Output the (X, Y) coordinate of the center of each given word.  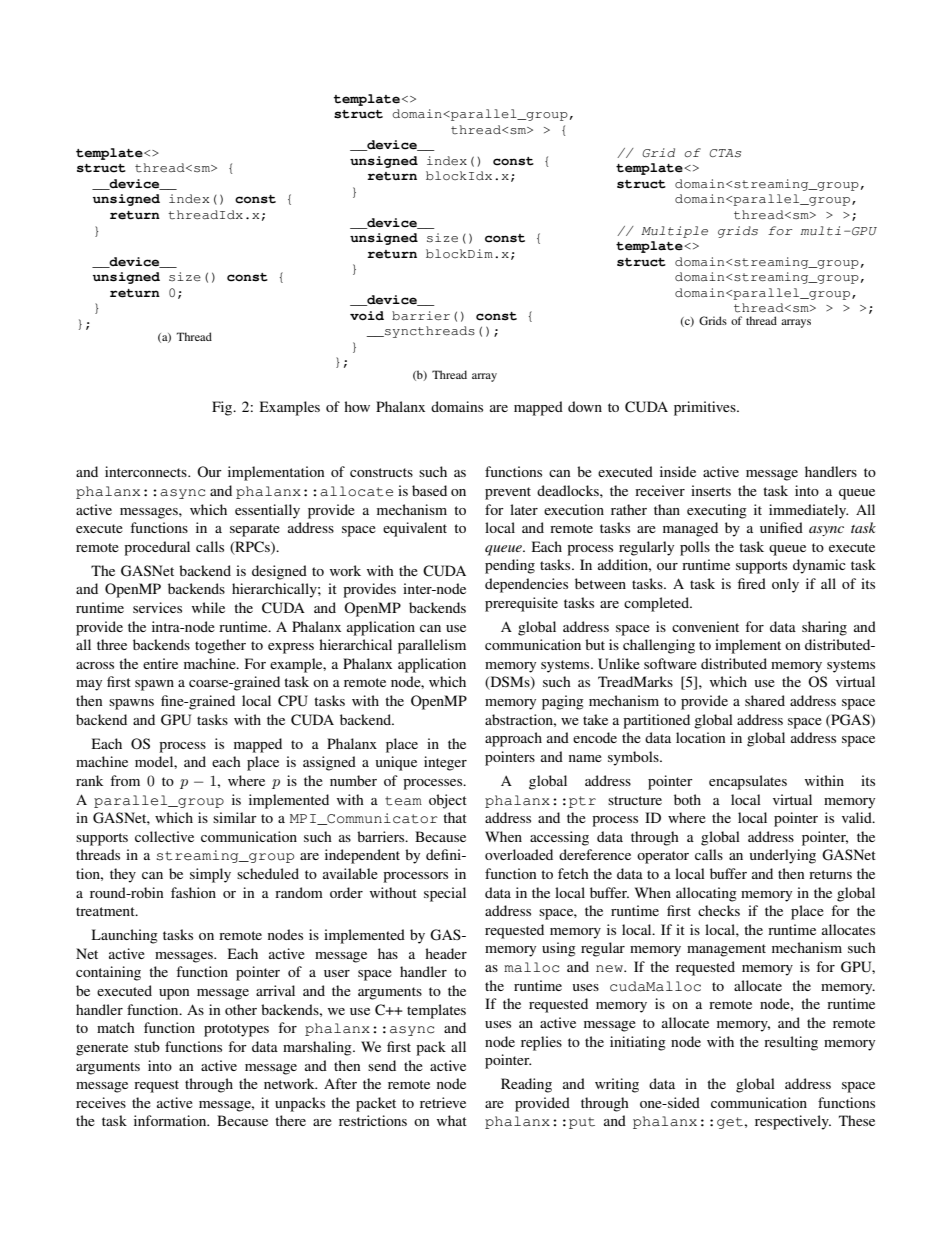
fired (752, 583)
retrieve (443, 1102)
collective (164, 836)
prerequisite (521, 604)
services (157, 607)
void (367, 315)
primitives (706, 408)
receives (101, 1102)
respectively (793, 1122)
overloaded (519, 854)
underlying (783, 856)
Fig (223, 408)
